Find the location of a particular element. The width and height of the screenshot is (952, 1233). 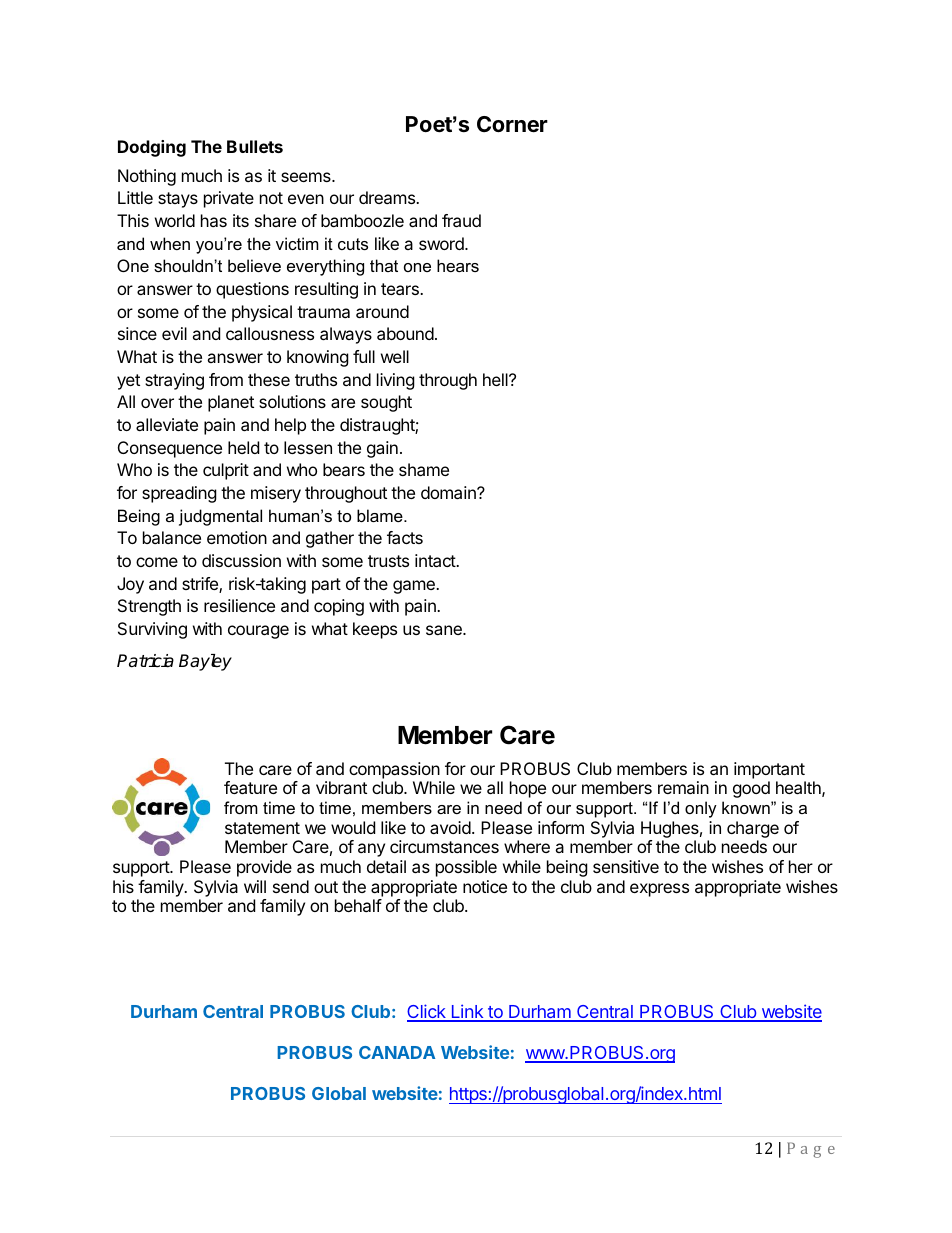

sane is located at coordinates (445, 630).
